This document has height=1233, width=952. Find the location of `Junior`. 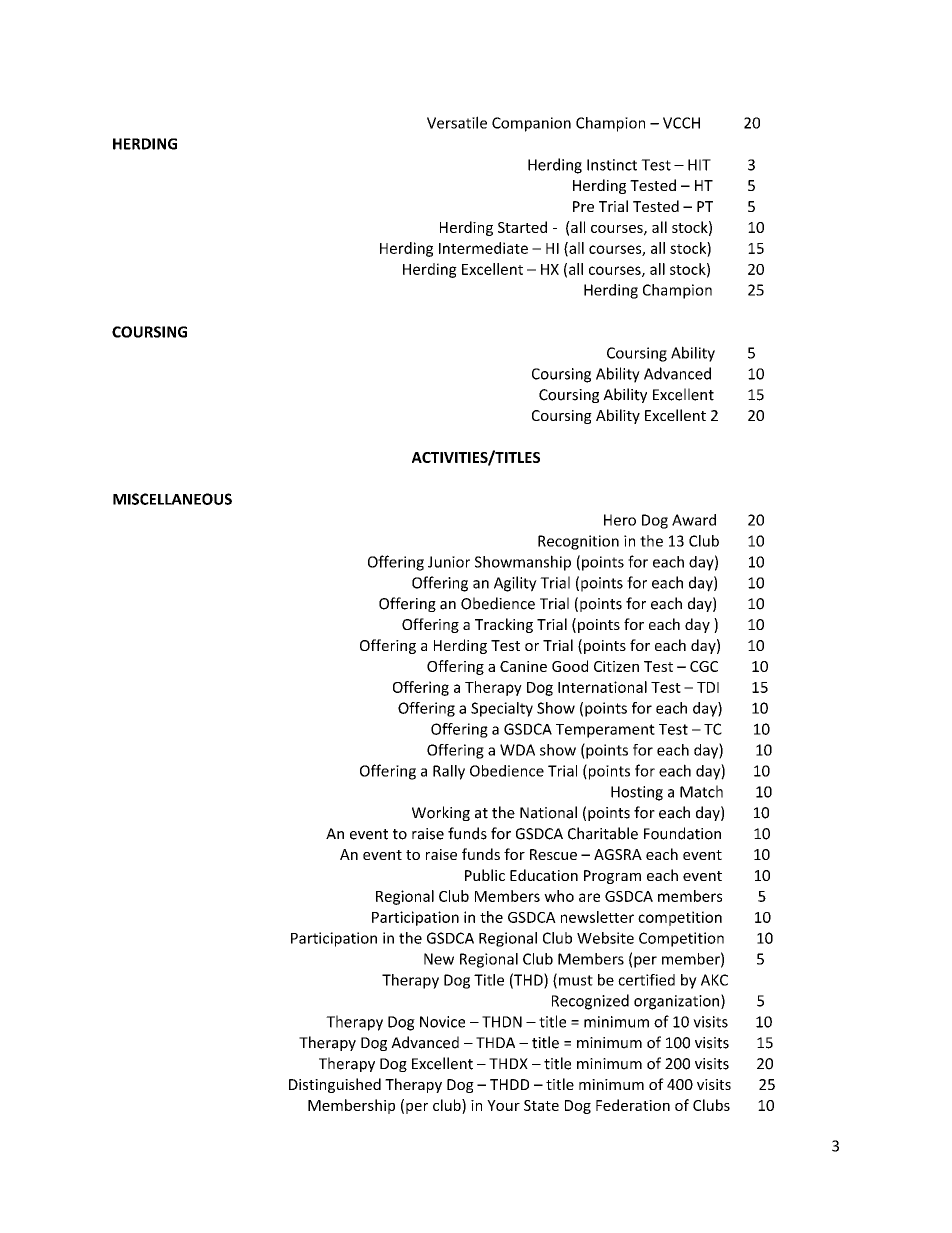

Junior is located at coordinates (449, 562).
